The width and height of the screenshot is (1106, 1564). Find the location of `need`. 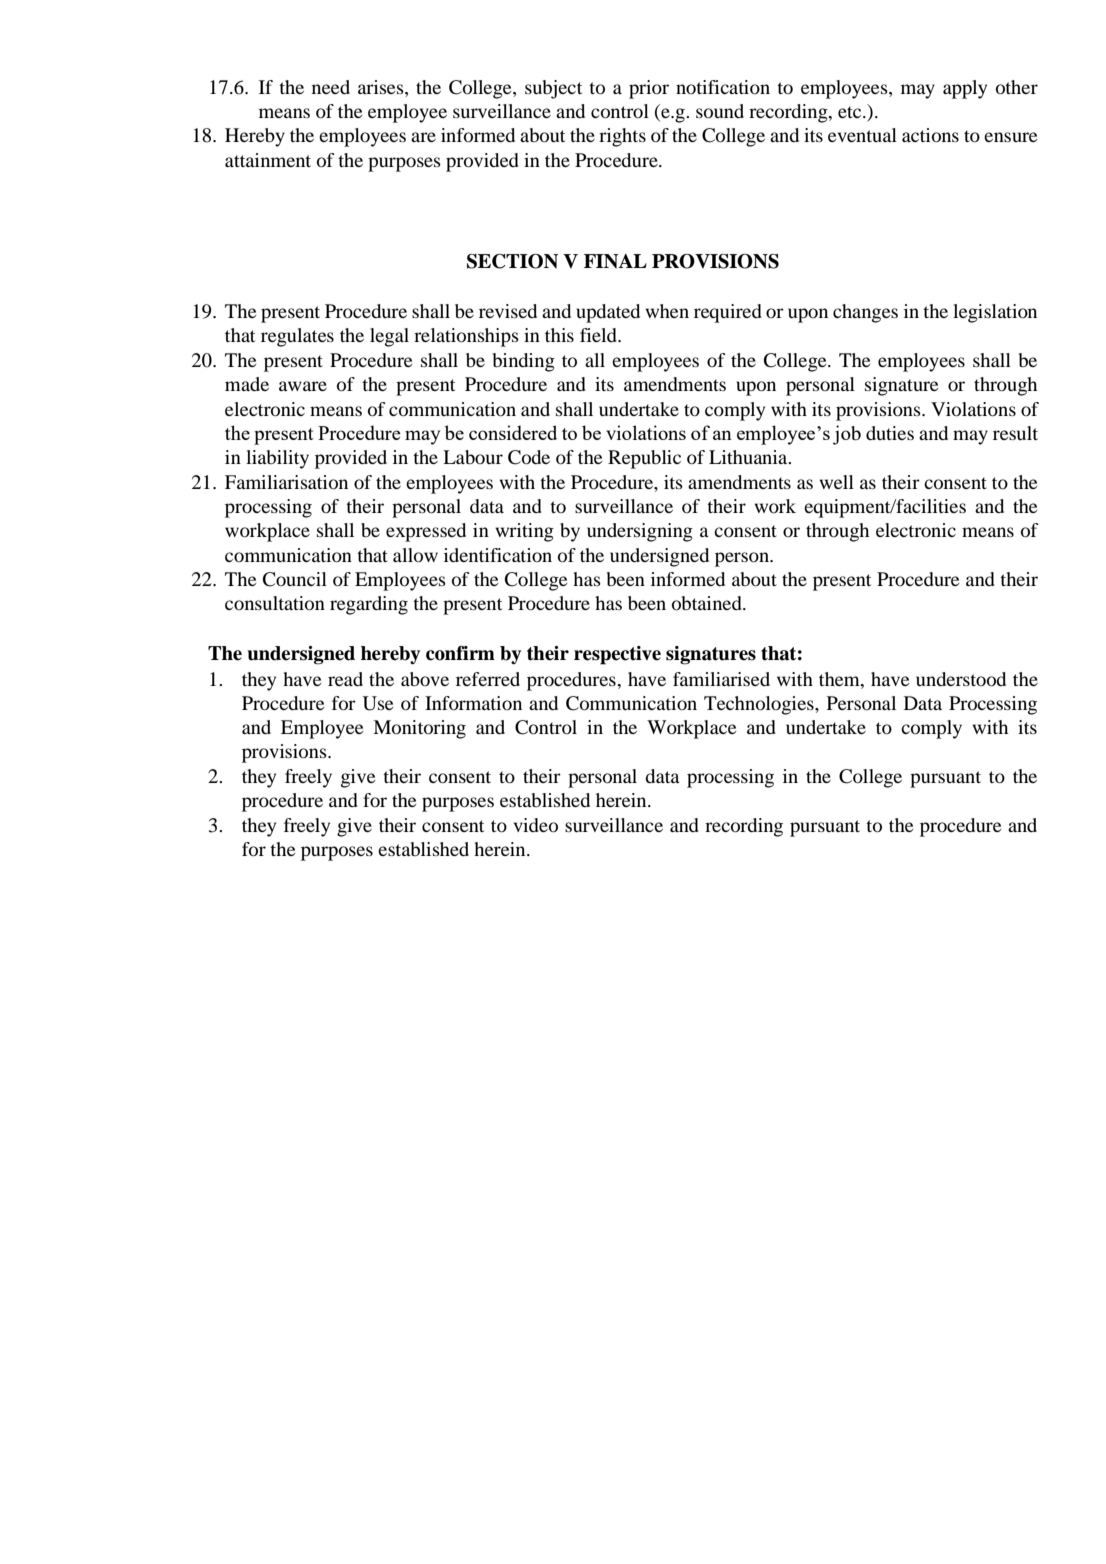

need is located at coordinates (331, 87).
